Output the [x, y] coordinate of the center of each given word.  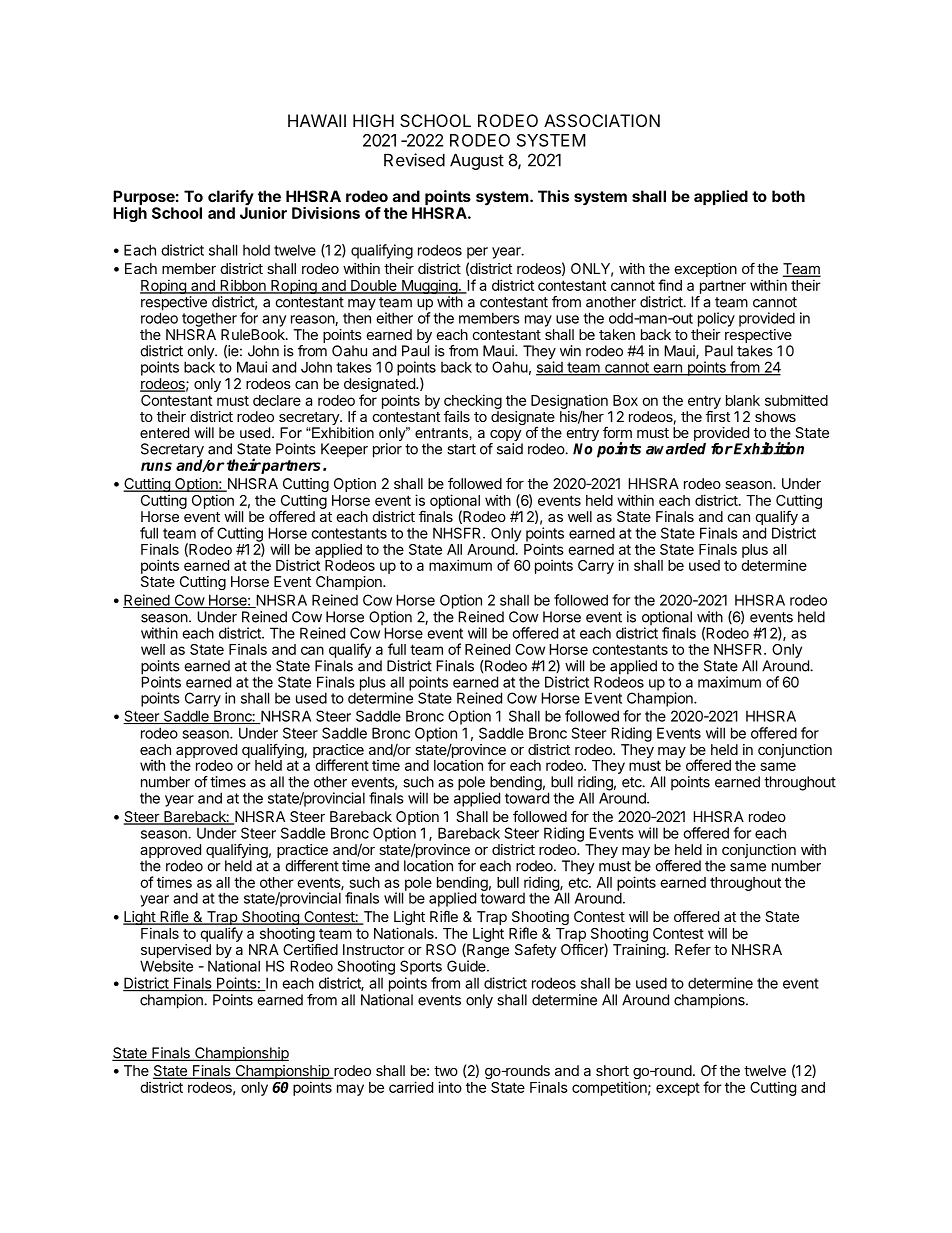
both [788, 196]
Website [166, 966]
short [612, 1070]
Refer [693, 949]
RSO [441, 949]
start [461, 449]
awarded [676, 449]
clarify [231, 199]
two [446, 1071]
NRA [264, 949]
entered [164, 432]
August [477, 161]
